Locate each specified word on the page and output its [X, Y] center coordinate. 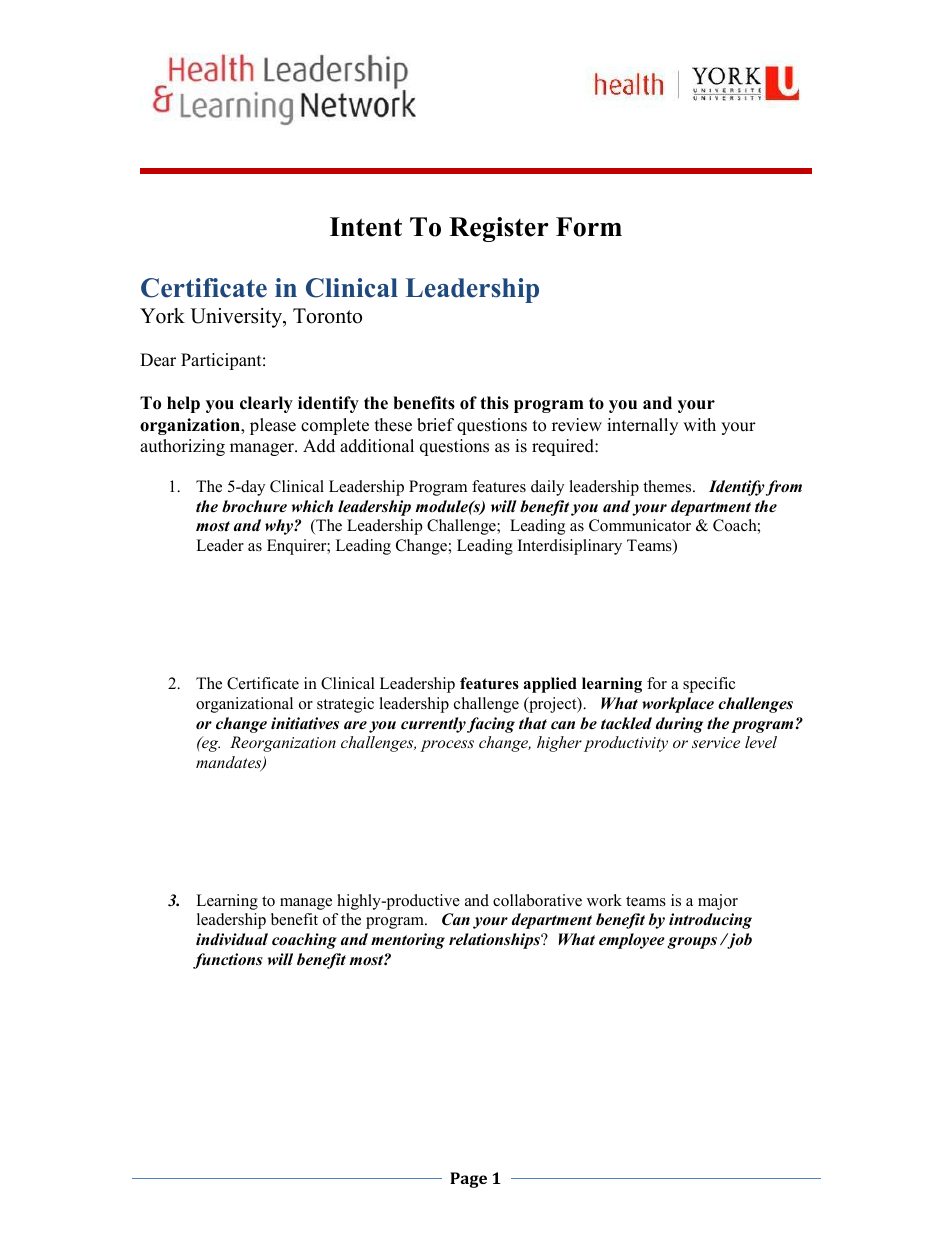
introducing [710, 921]
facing [491, 725]
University [237, 318]
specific [709, 685]
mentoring [408, 941]
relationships [495, 941]
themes [668, 486]
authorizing [182, 447]
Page [468, 1180]
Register [499, 229]
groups [692, 943]
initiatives [305, 723]
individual [232, 939]
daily [547, 488]
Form [589, 227]
